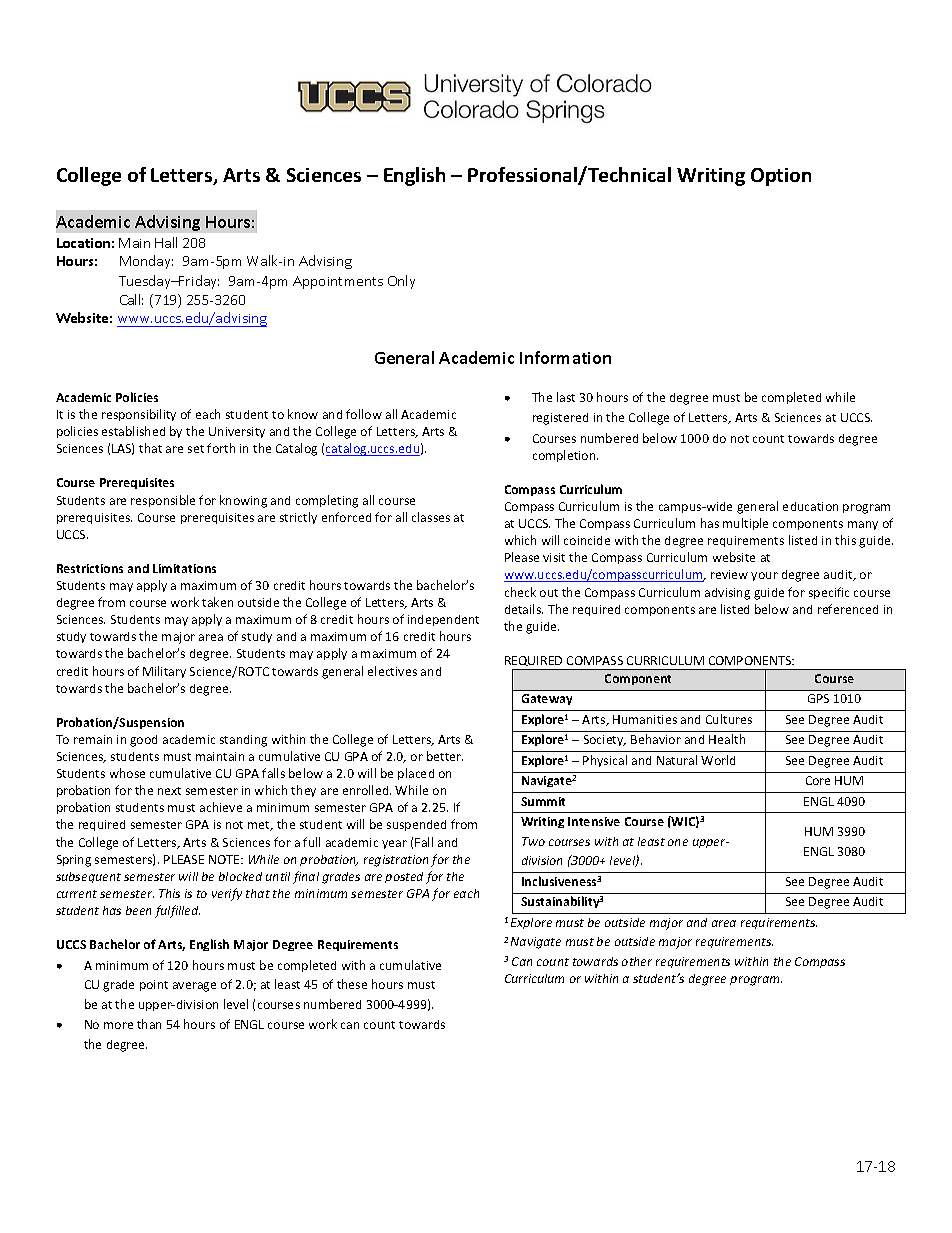 This screenshot has height=1233, width=952. What do you see at coordinates (781, 177) in the screenshot?
I see `Option` at bounding box center [781, 177].
